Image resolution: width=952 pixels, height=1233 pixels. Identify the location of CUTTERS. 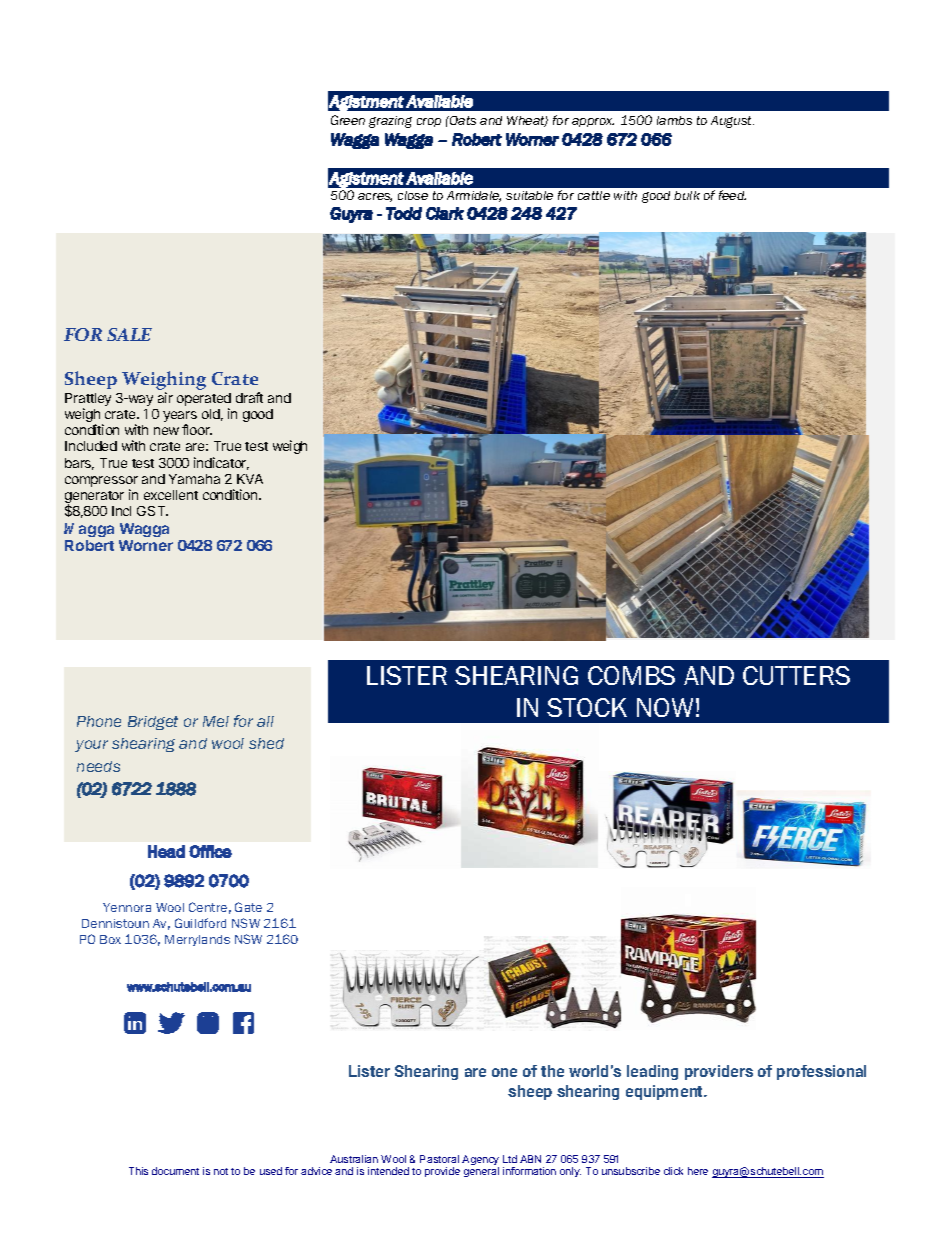
(796, 675).
